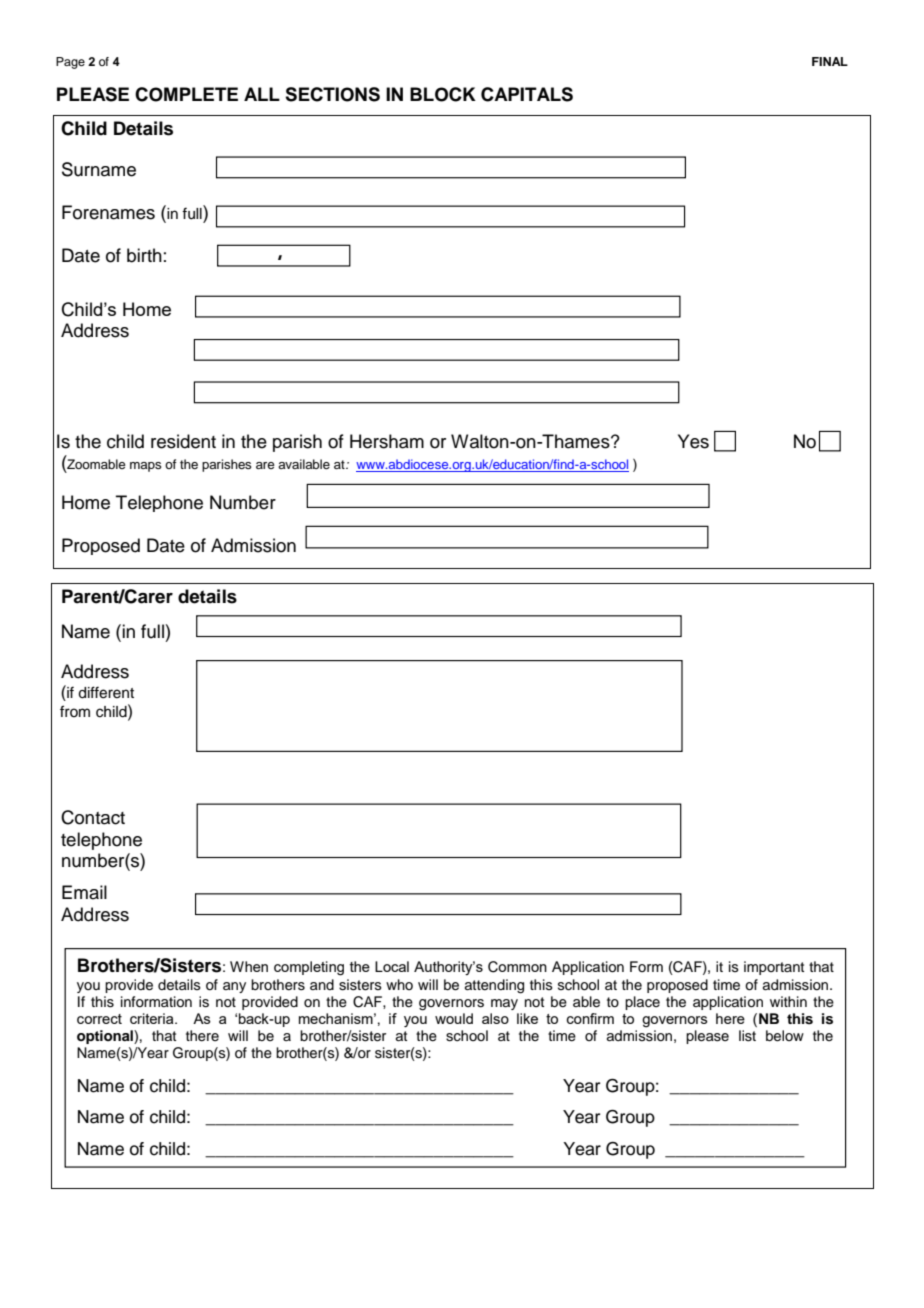  I want to click on Contact, so click(93, 817).
